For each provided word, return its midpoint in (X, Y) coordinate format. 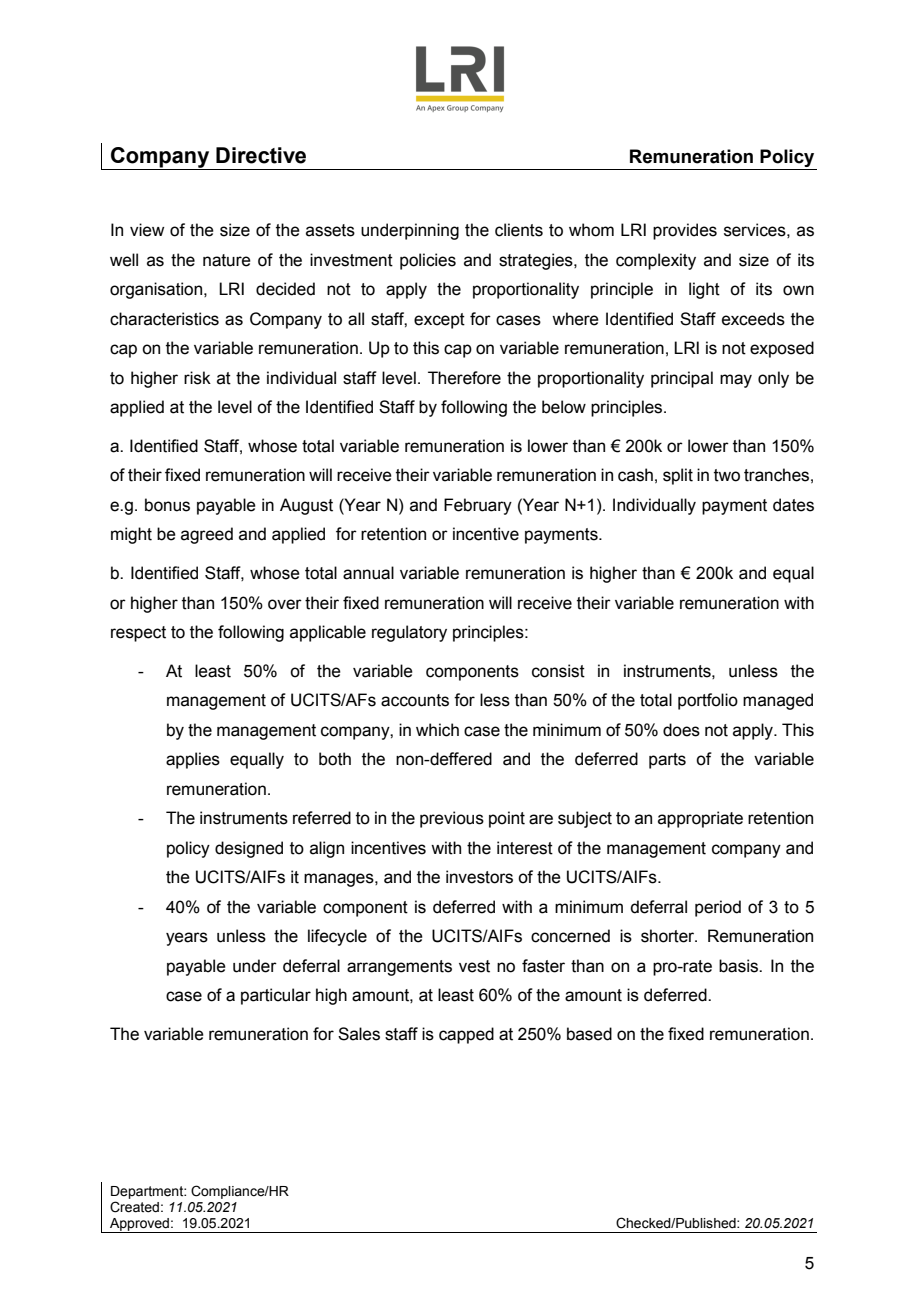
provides (685, 231)
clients (519, 230)
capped (466, 1035)
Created (134, 1207)
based (589, 1034)
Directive (261, 155)
